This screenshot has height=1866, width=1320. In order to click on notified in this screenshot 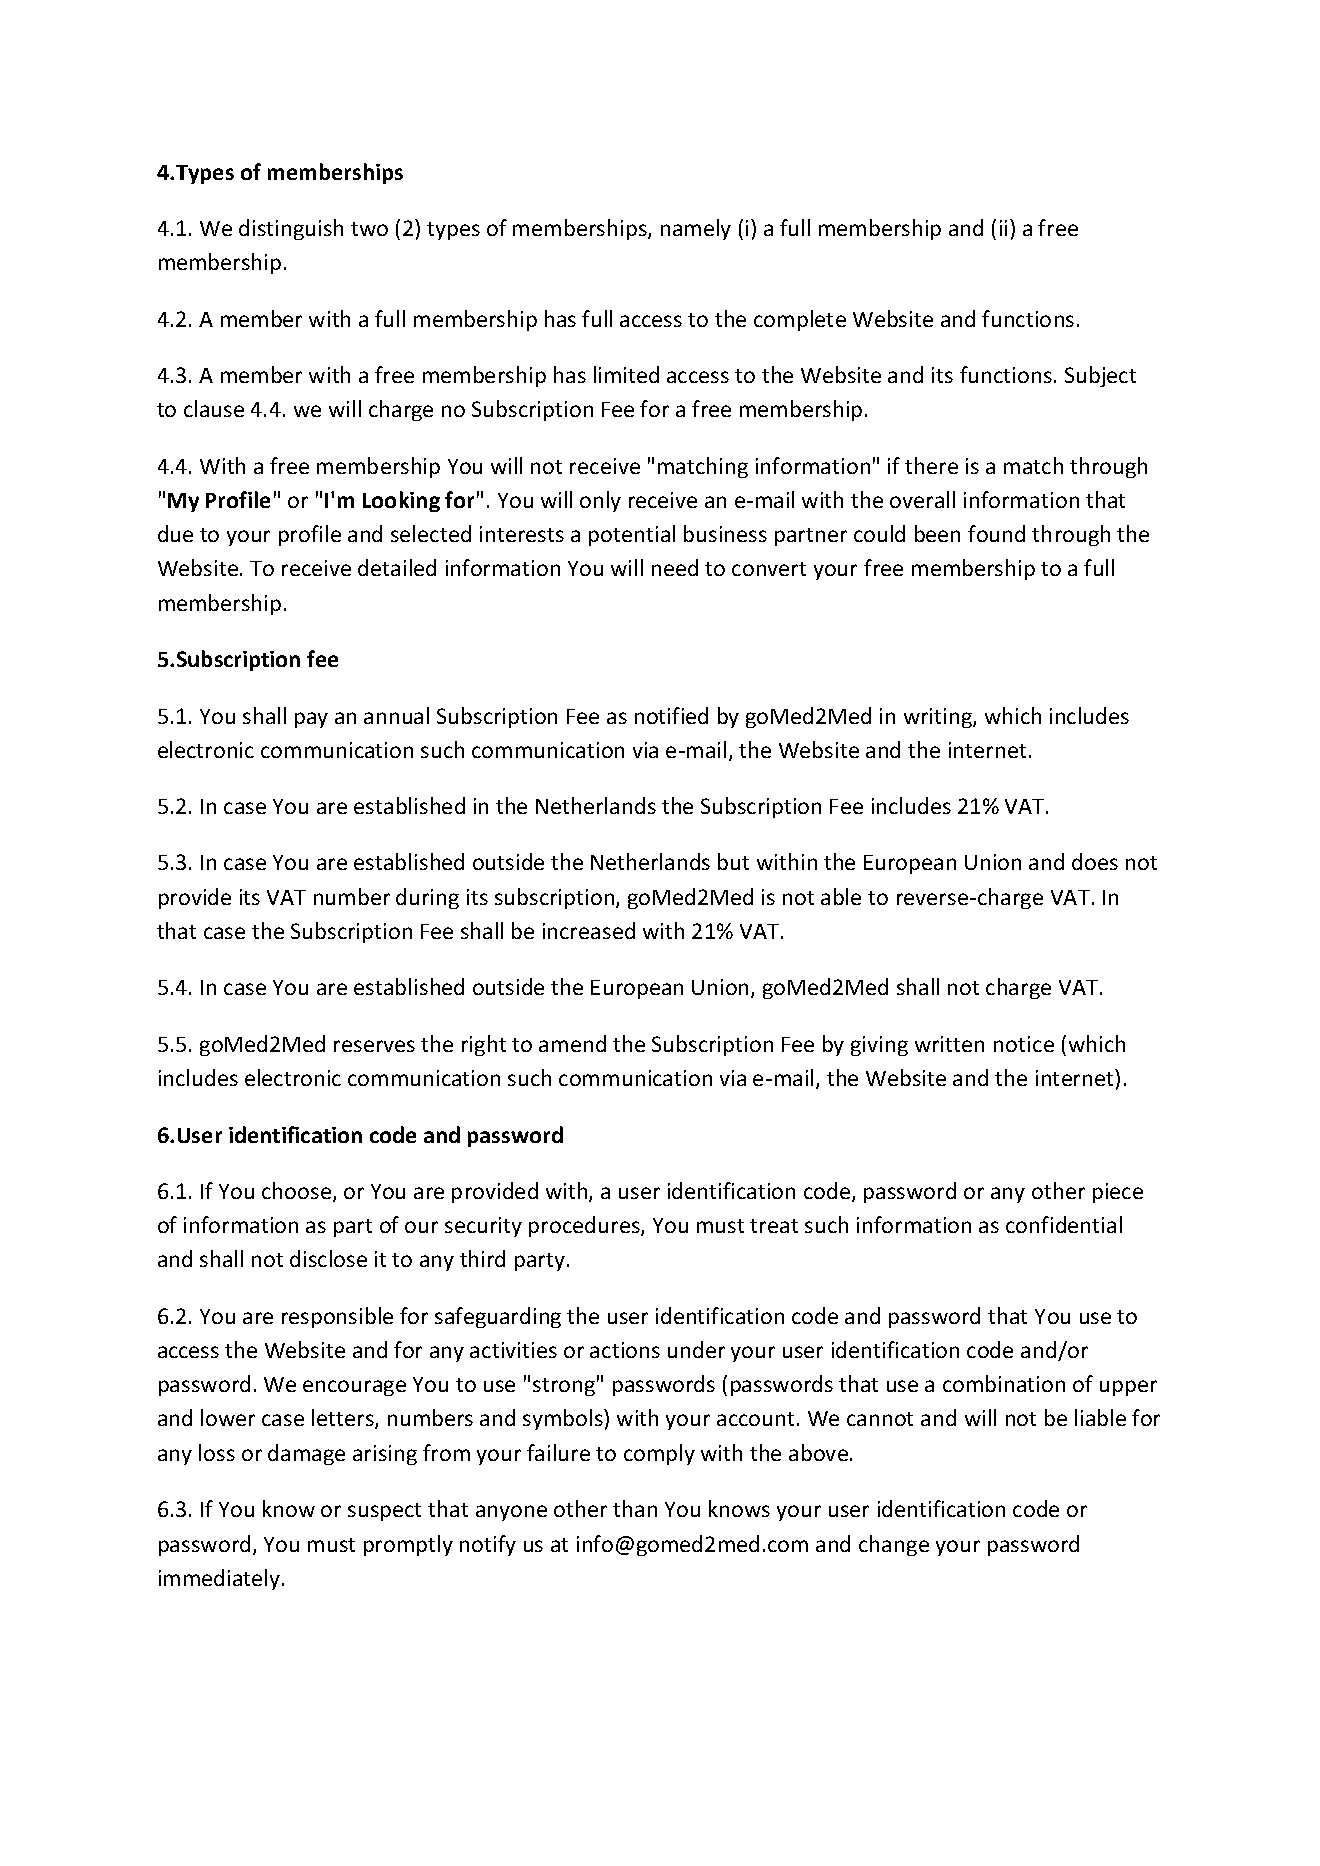, I will do `click(671, 715)`.
